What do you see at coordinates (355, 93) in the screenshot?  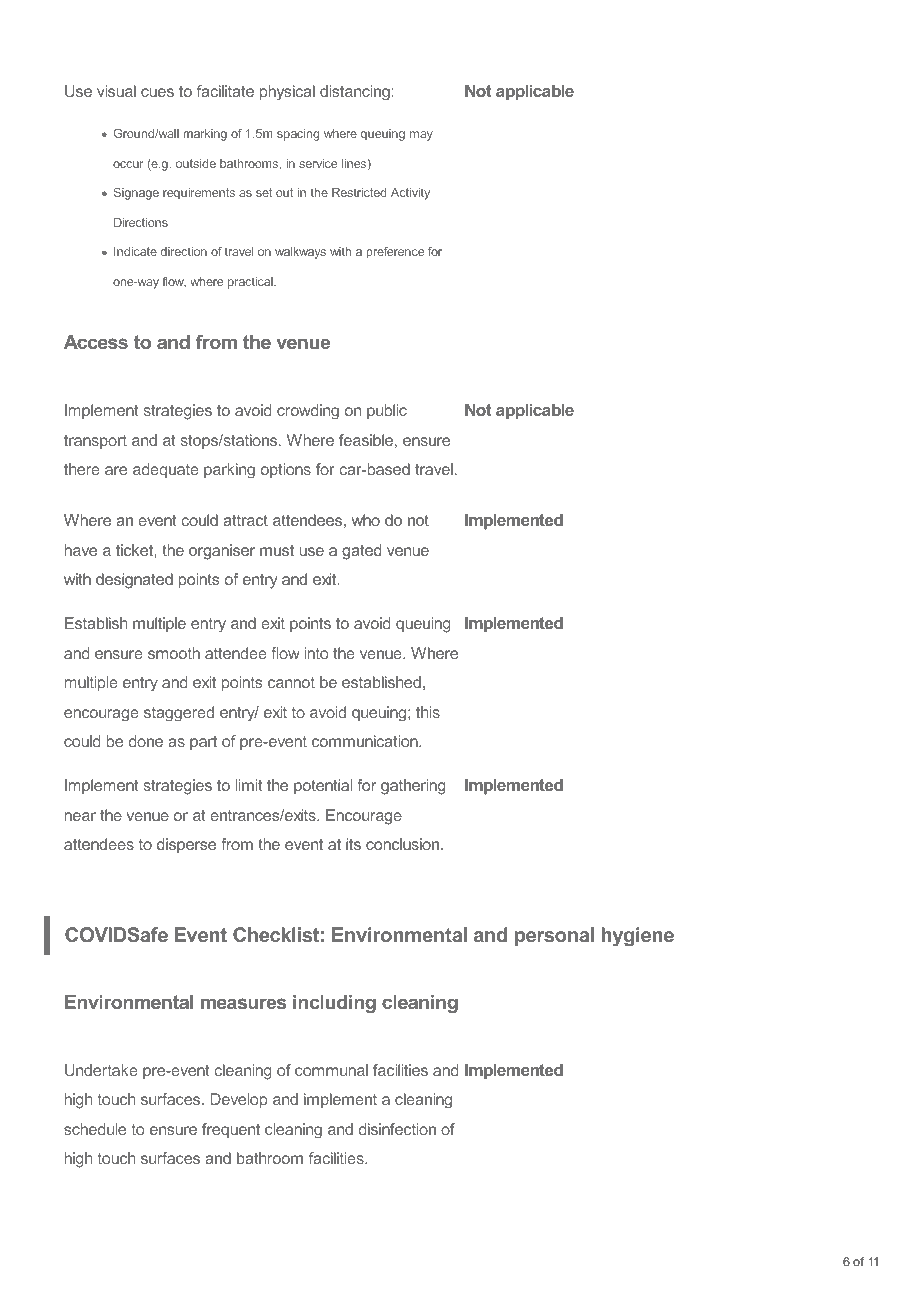 I see `distancing` at bounding box center [355, 93].
